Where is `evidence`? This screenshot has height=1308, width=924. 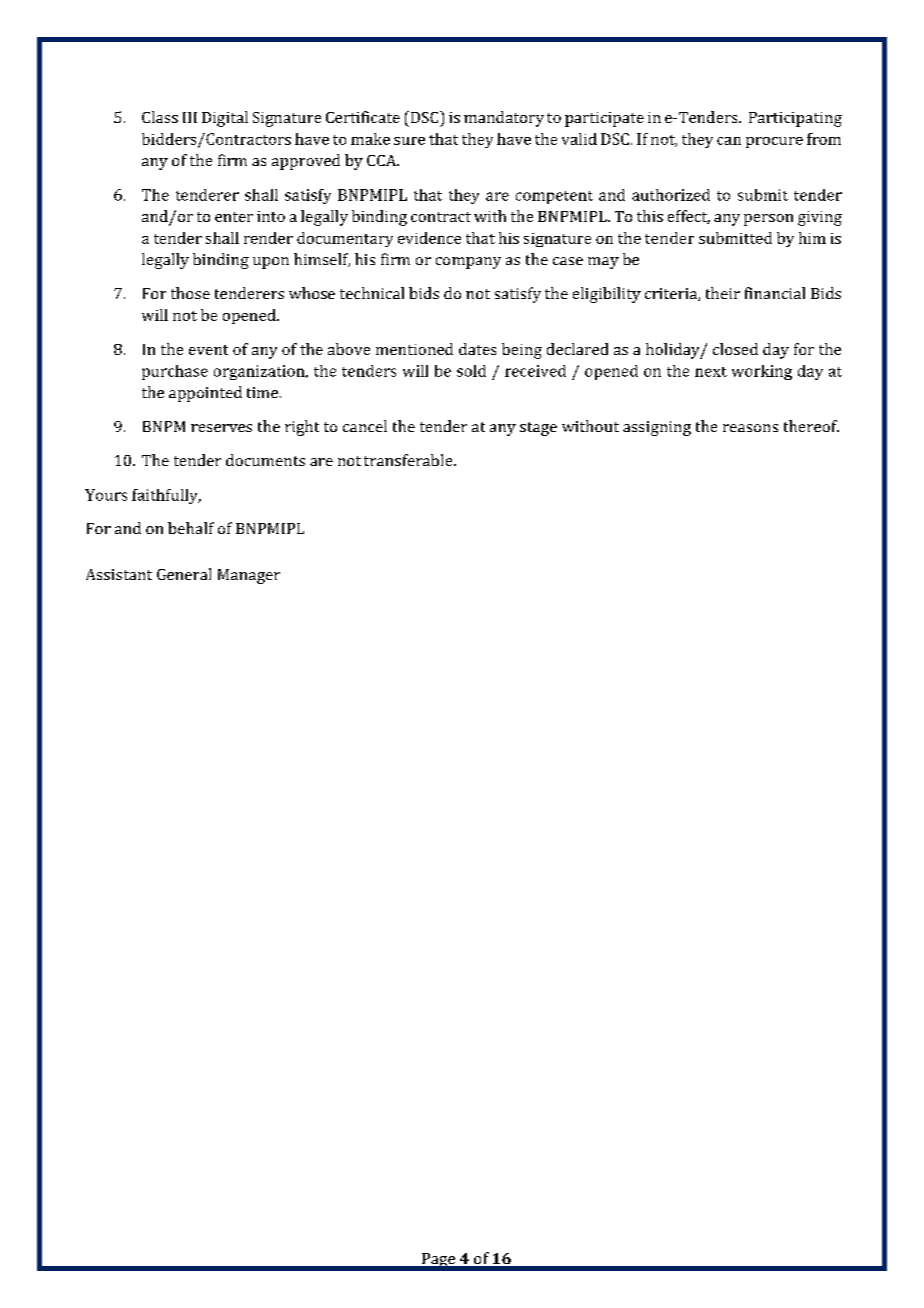 evidence is located at coordinates (429, 238).
